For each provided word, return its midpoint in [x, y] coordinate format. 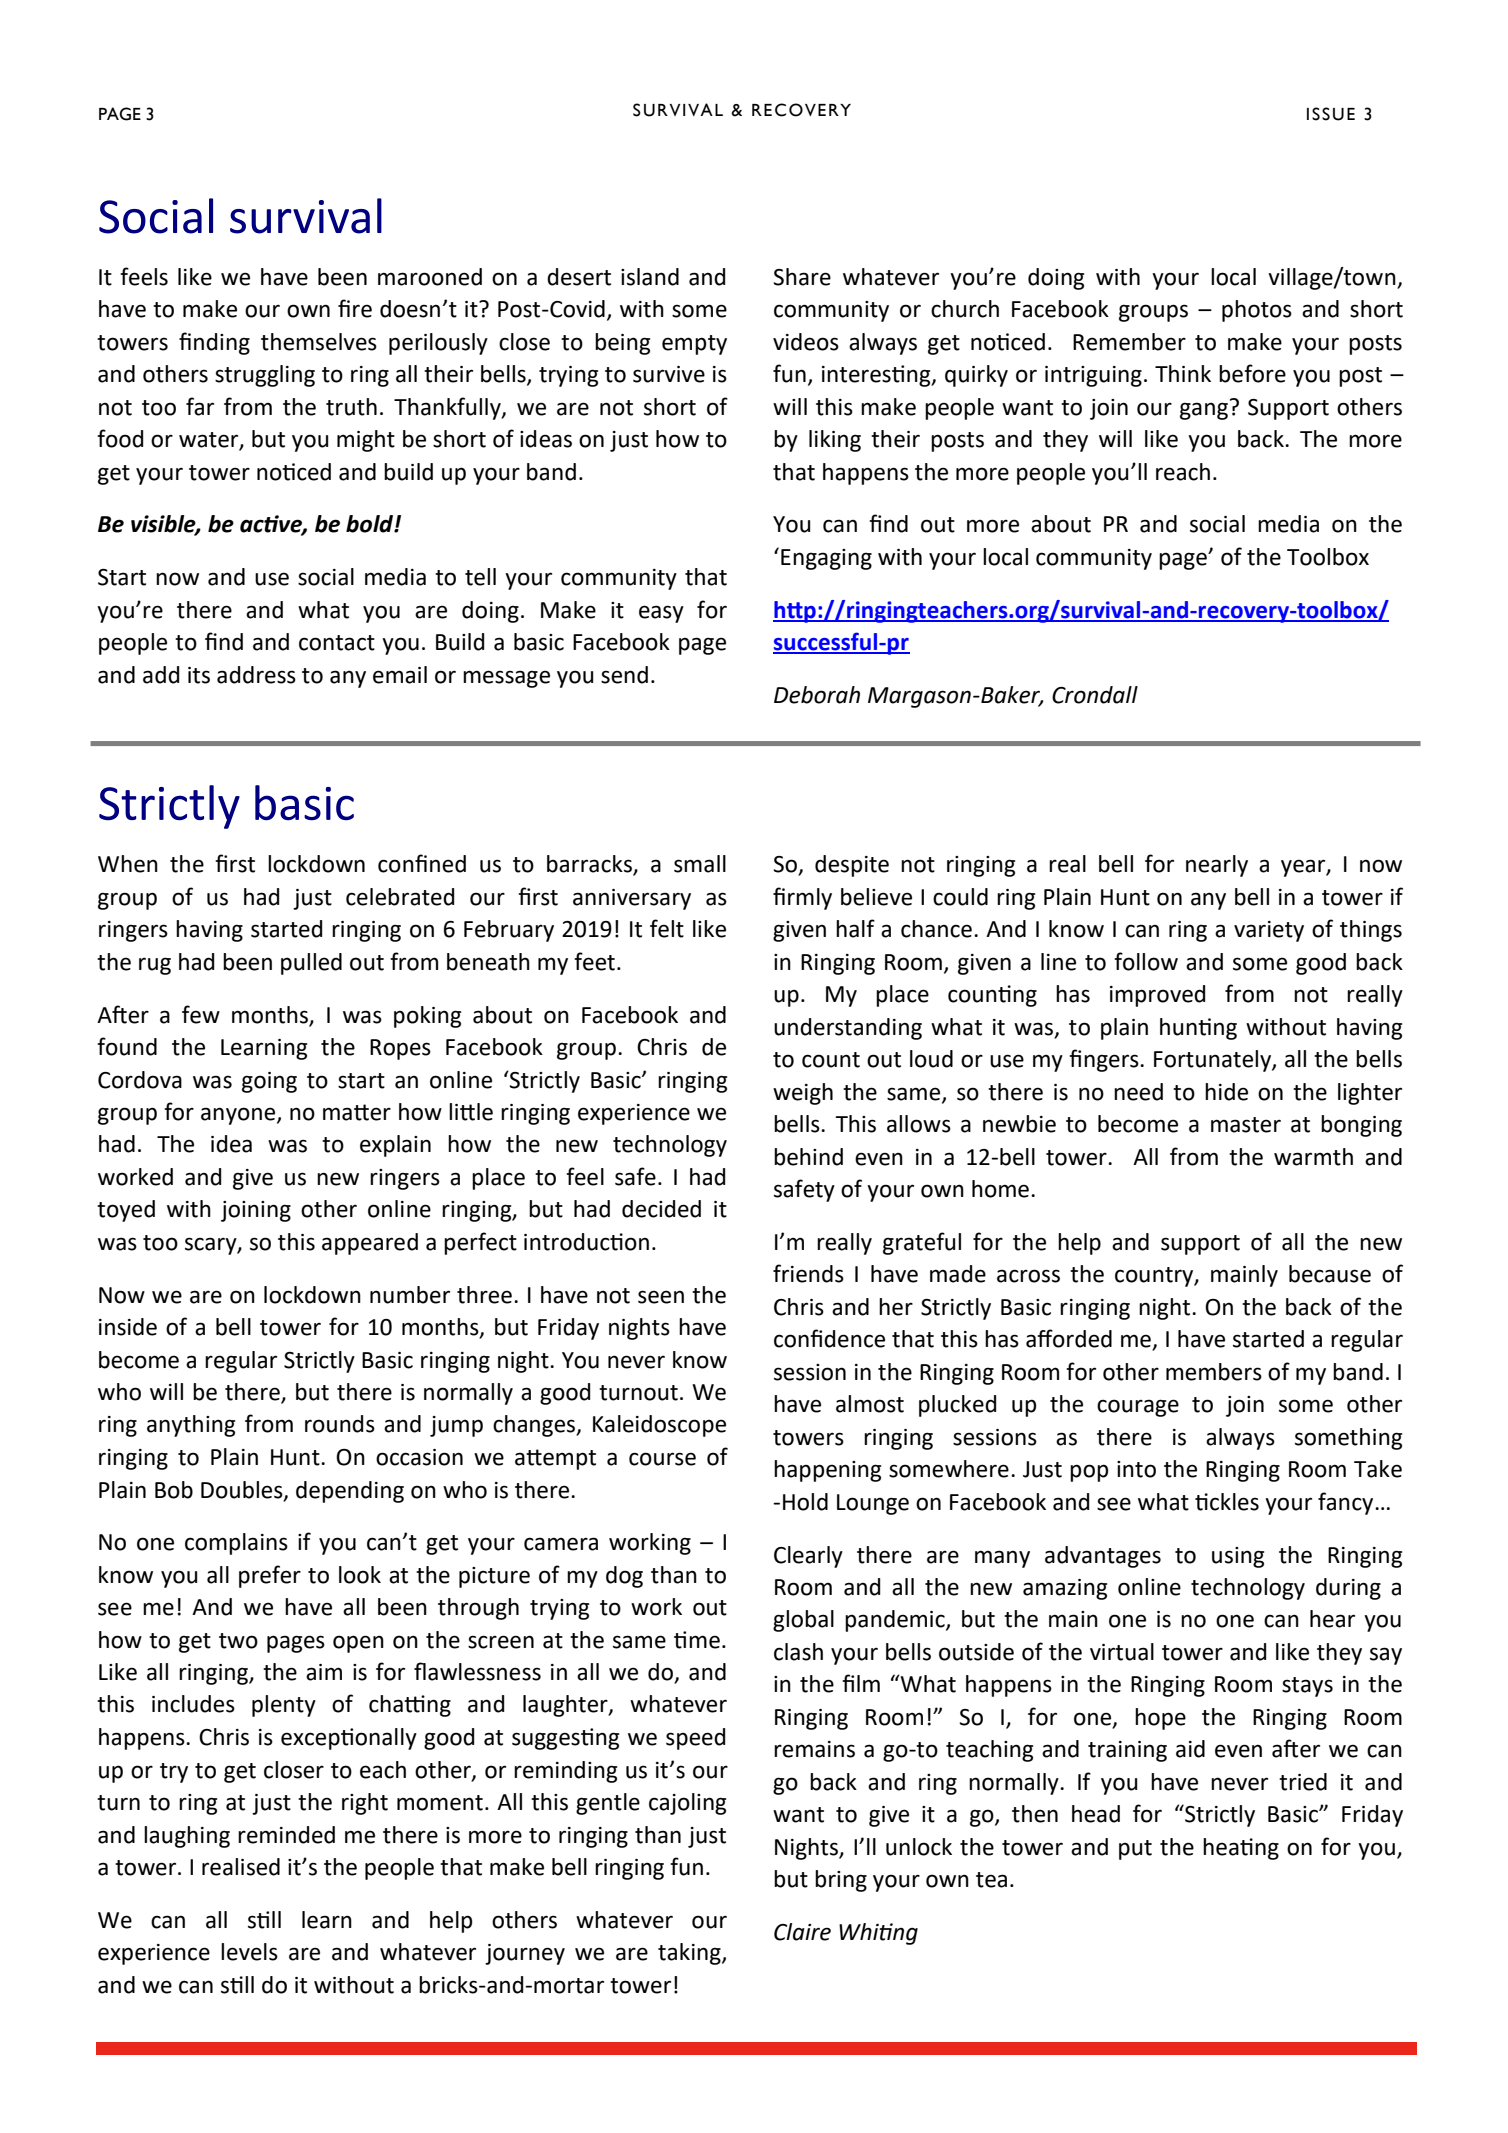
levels [249, 1952]
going [269, 1082]
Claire [802, 1932]
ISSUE [1331, 114]
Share [802, 277]
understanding [848, 1029]
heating [1241, 1849]
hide [1226, 1092]
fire [355, 308]
